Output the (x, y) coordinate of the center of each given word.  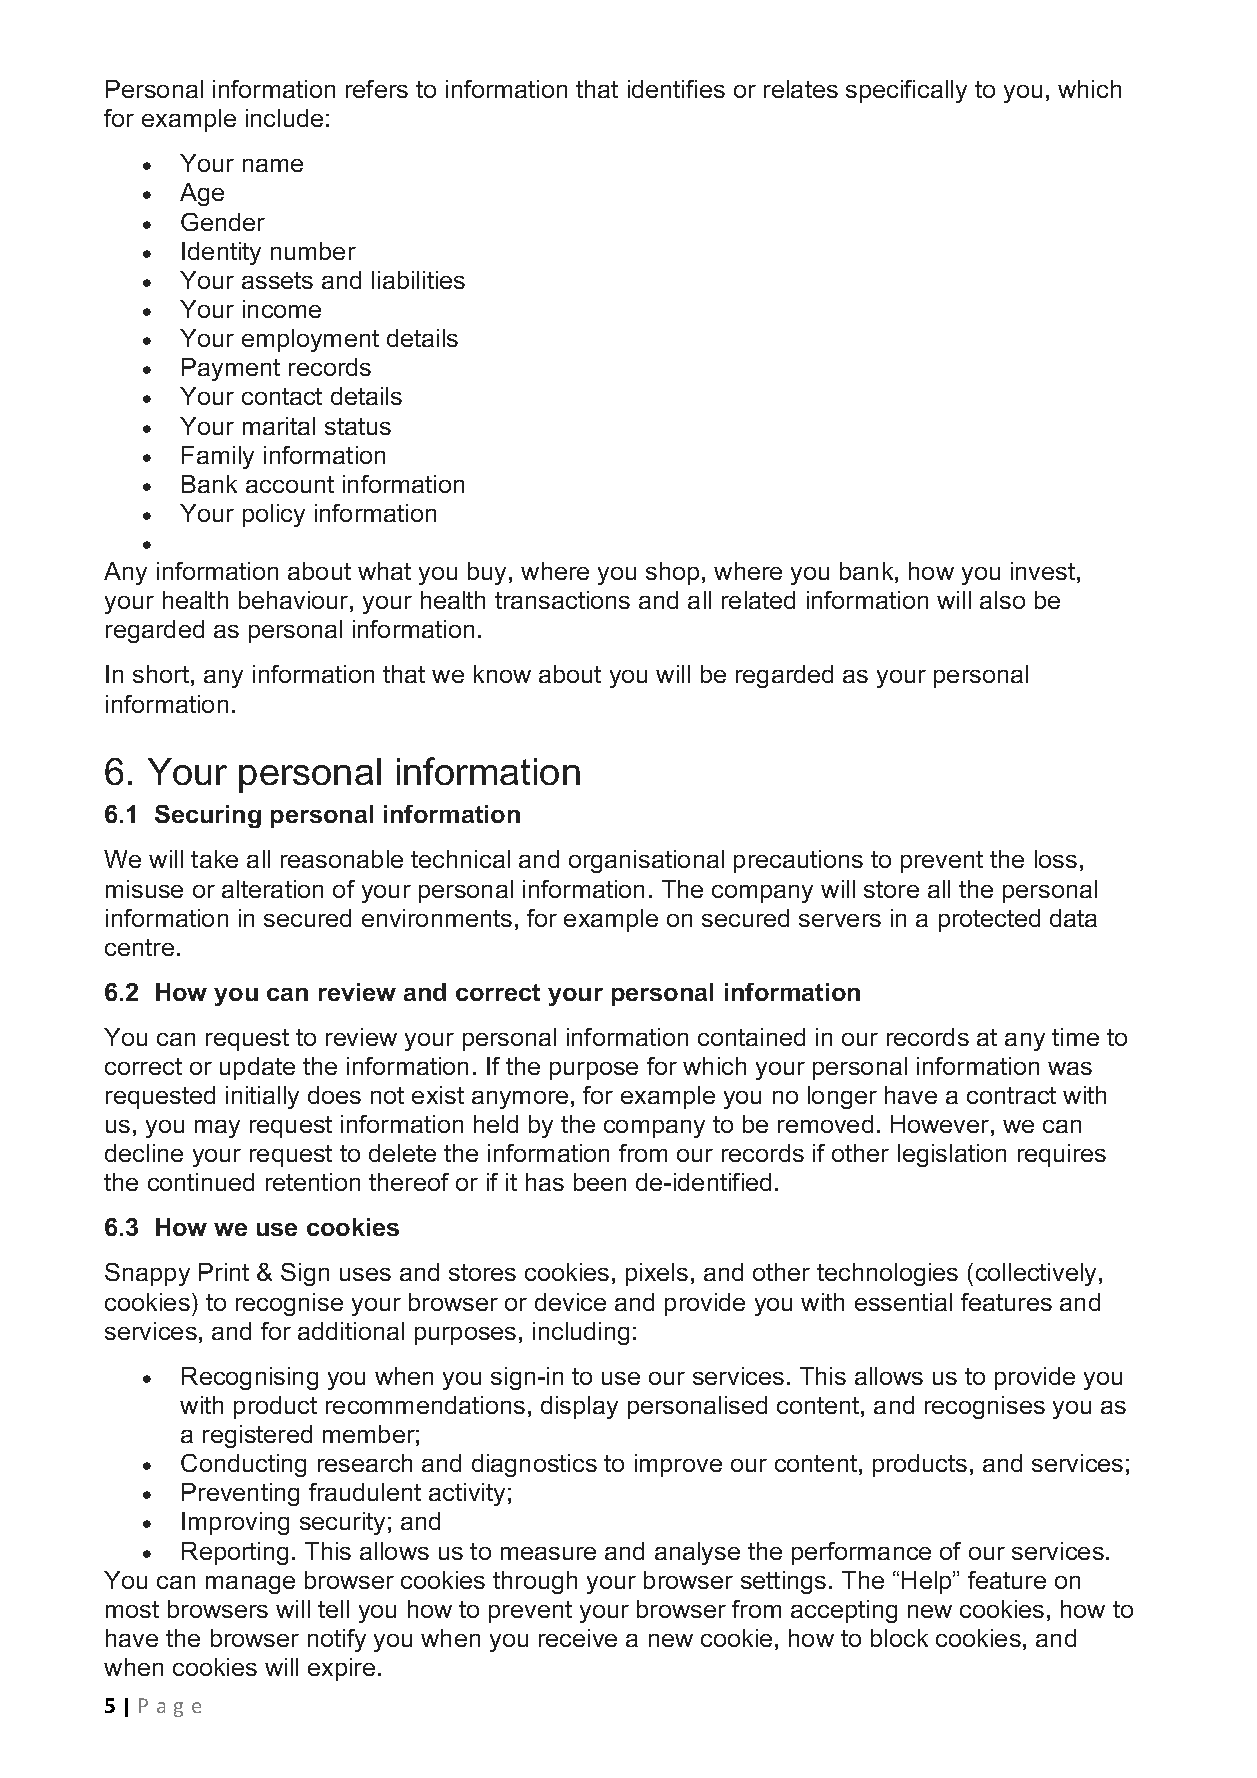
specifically (906, 91)
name (273, 165)
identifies (676, 89)
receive (578, 1638)
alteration (272, 889)
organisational (646, 861)
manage (250, 1585)
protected (989, 920)
